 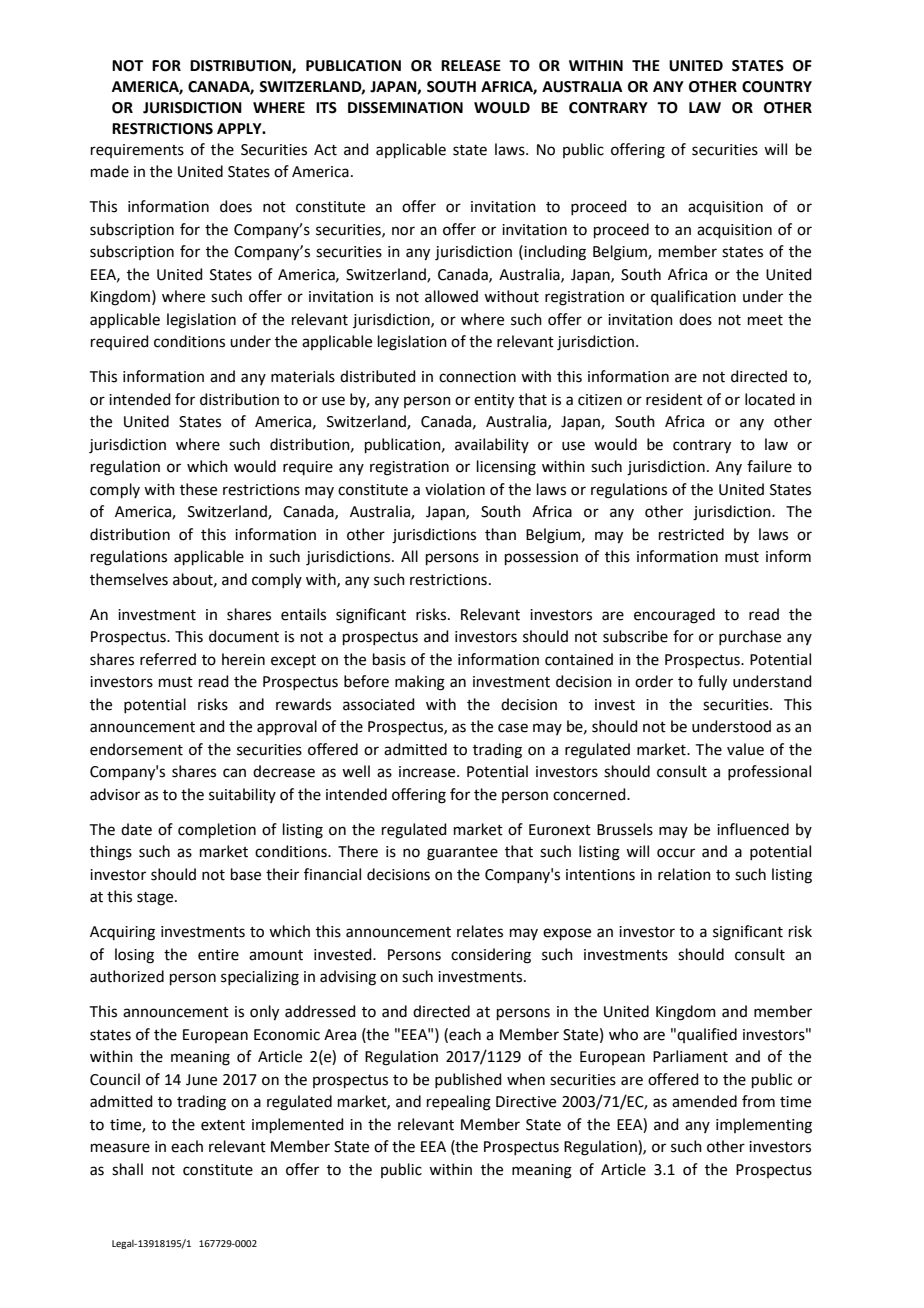 I want to click on connection, so click(x=477, y=377).
